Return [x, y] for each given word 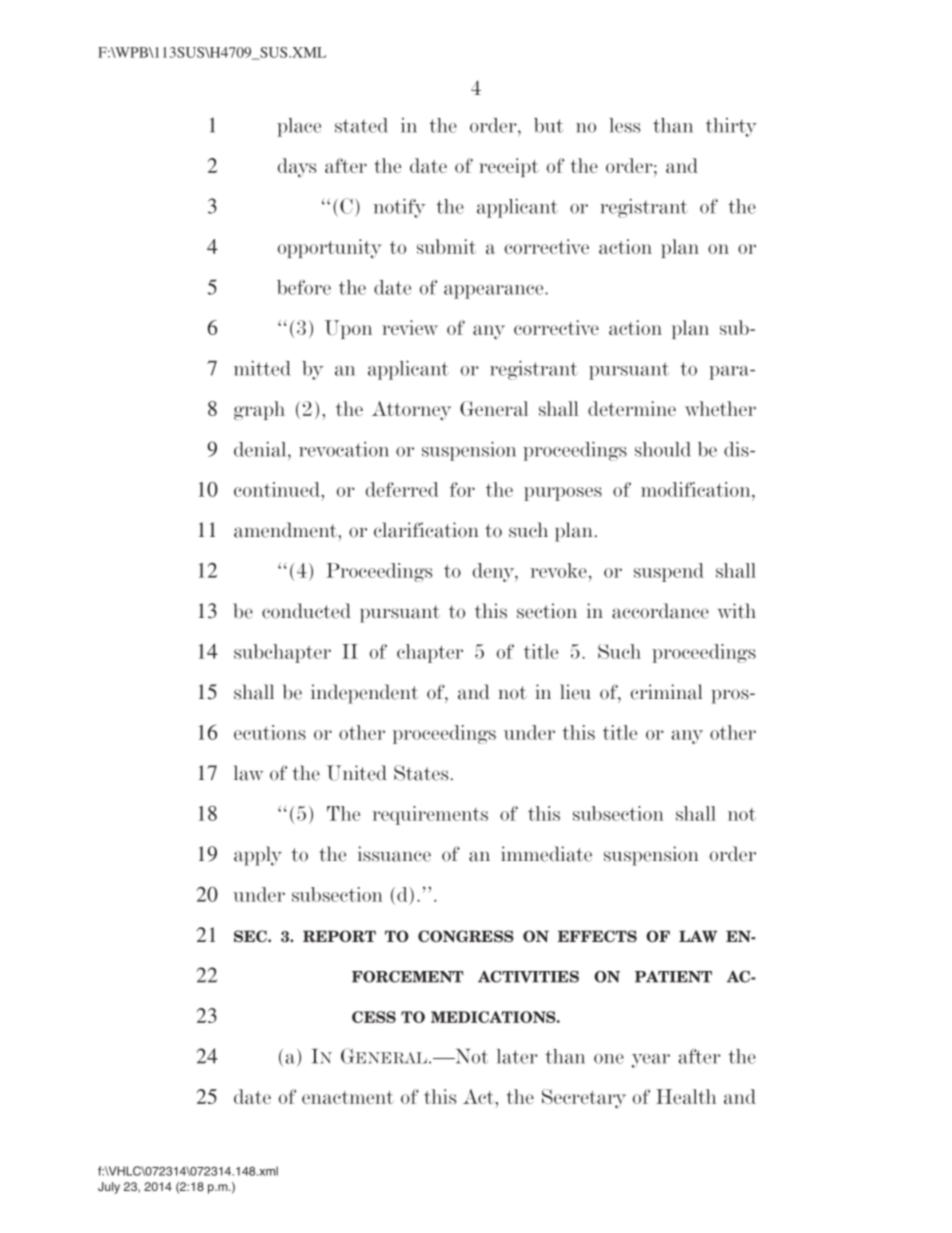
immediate [546, 854]
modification [697, 489]
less [625, 125]
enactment [348, 1097]
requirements [430, 815]
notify [399, 208]
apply [258, 856]
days [297, 168]
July [109, 1188]
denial [261, 449]
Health [686, 1096]
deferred [402, 489]
